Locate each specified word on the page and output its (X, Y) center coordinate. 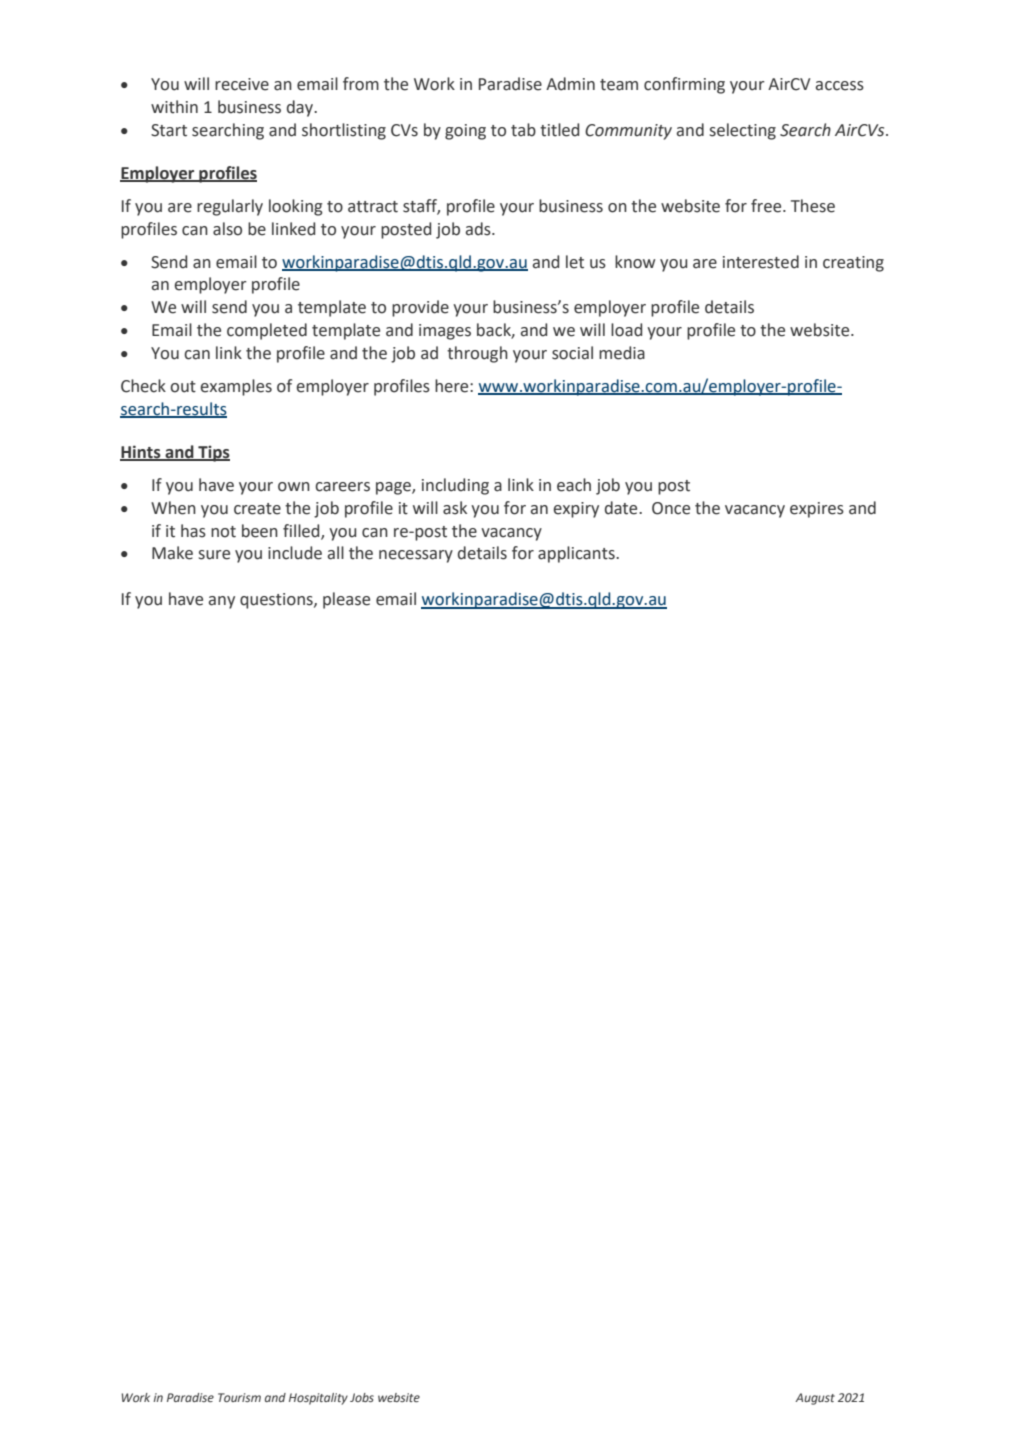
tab (523, 130)
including (455, 486)
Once (671, 508)
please (346, 600)
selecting (743, 131)
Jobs (362, 1397)
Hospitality (318, 1399)
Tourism (239, 1397)
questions (277, 601)
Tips (213, 453)
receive (242, 84)
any (221, 602)
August (815, 1399)
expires (817, 510)
